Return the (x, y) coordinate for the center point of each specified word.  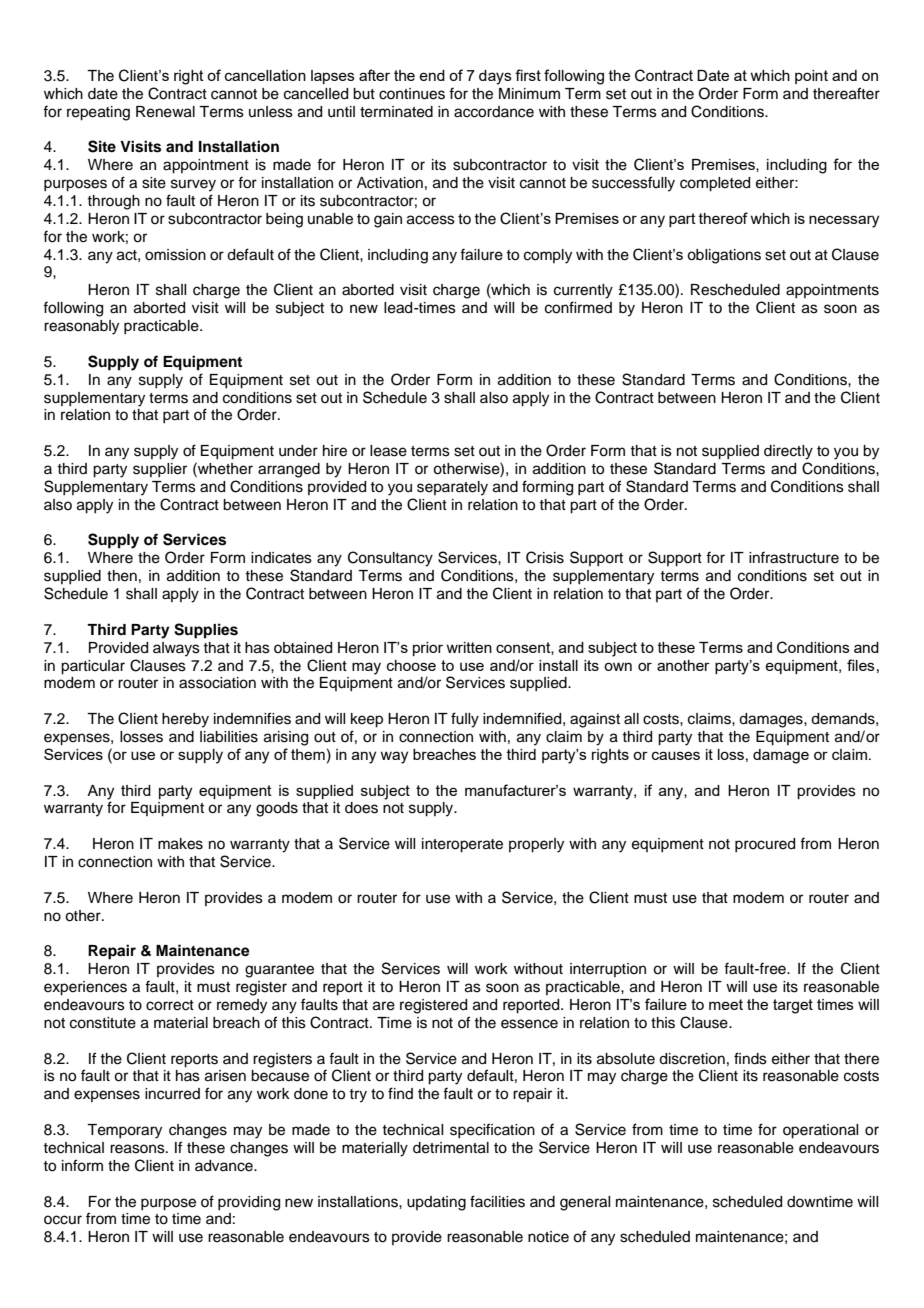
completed (715, 184)
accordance (494, 112)
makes (180, 844)
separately (452, 488)
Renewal (165, 112)
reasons (138, 1149)
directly (788, 452)
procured (765, 845)
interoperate (462, 845)
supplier (160, 470)
